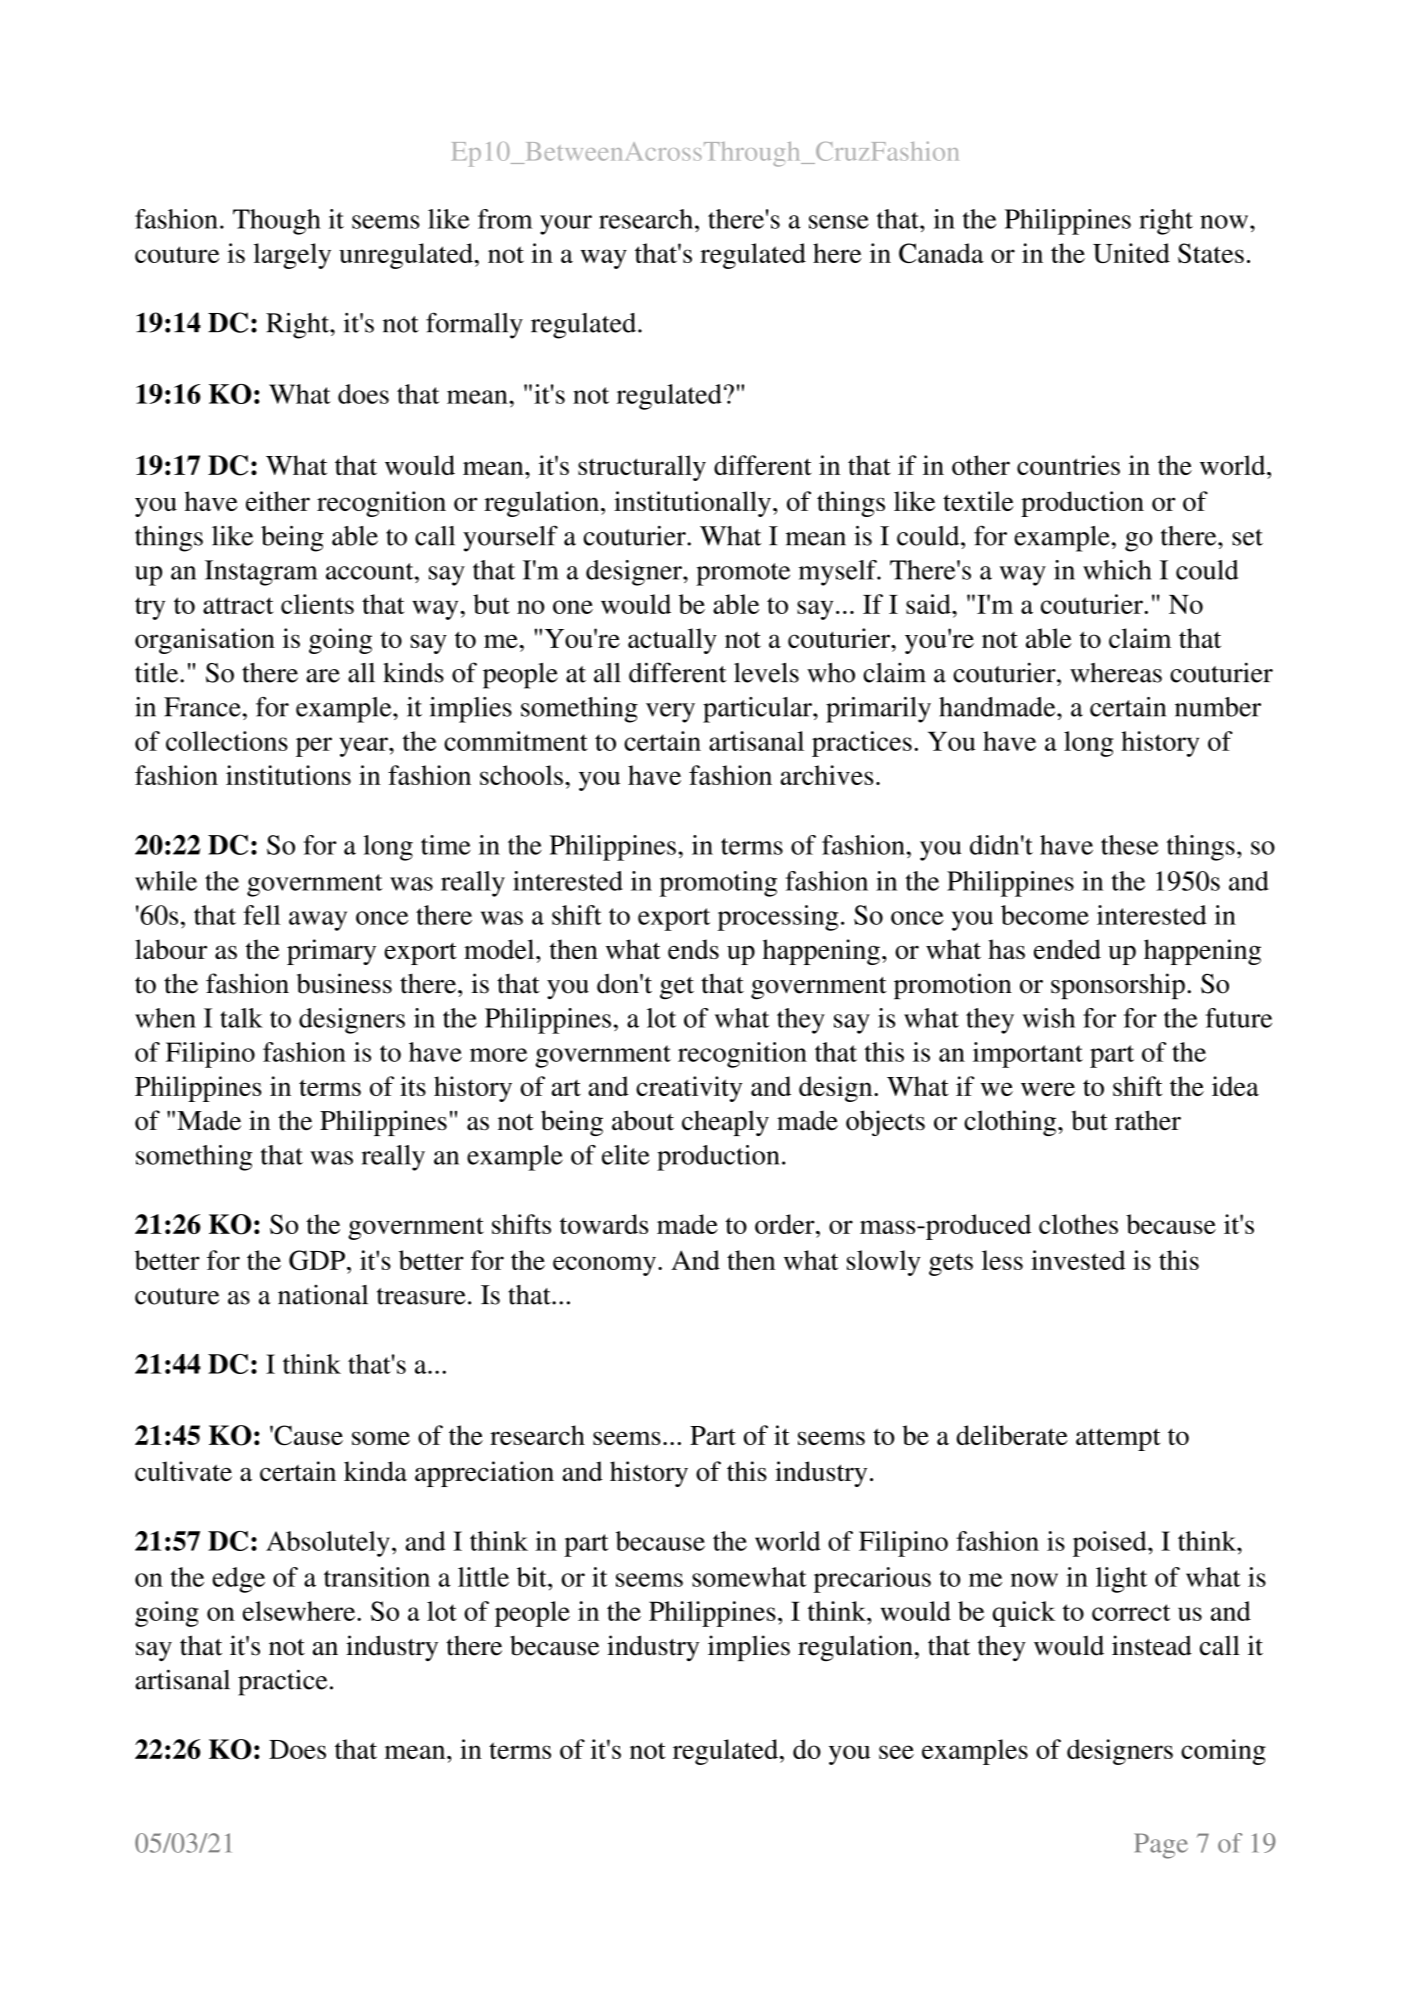 The image size is (1410, 1995). I want to click on national, so click(323, 1295).
